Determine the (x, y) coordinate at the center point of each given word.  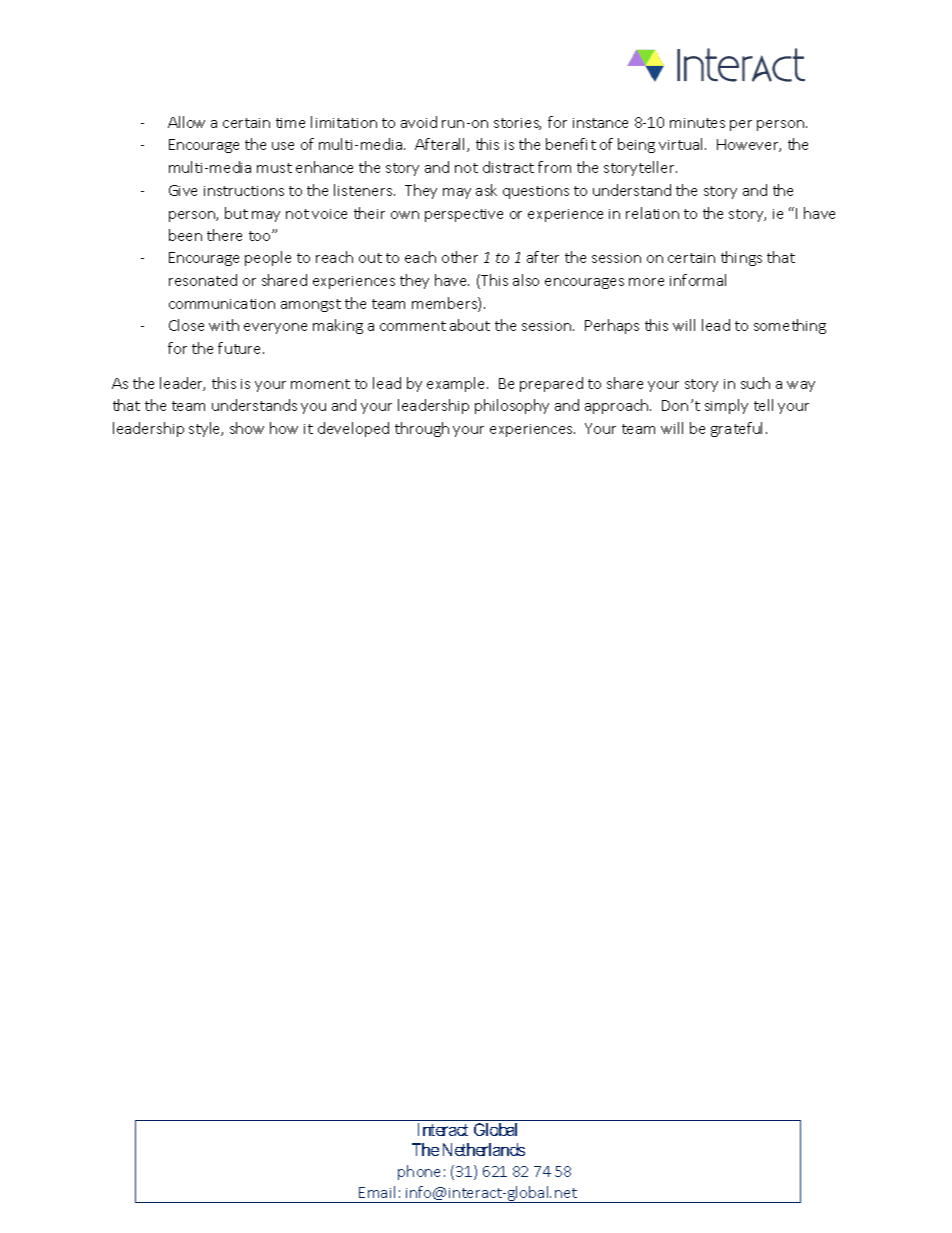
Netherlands (484, 1149)
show (247, 428)
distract (508, 167)
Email (377, 1192)
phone (419, 1172)
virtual (682, 144)
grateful (736, 429)
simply (726, 406)
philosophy (512, 406)
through (422, 429)
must (274, 168)
